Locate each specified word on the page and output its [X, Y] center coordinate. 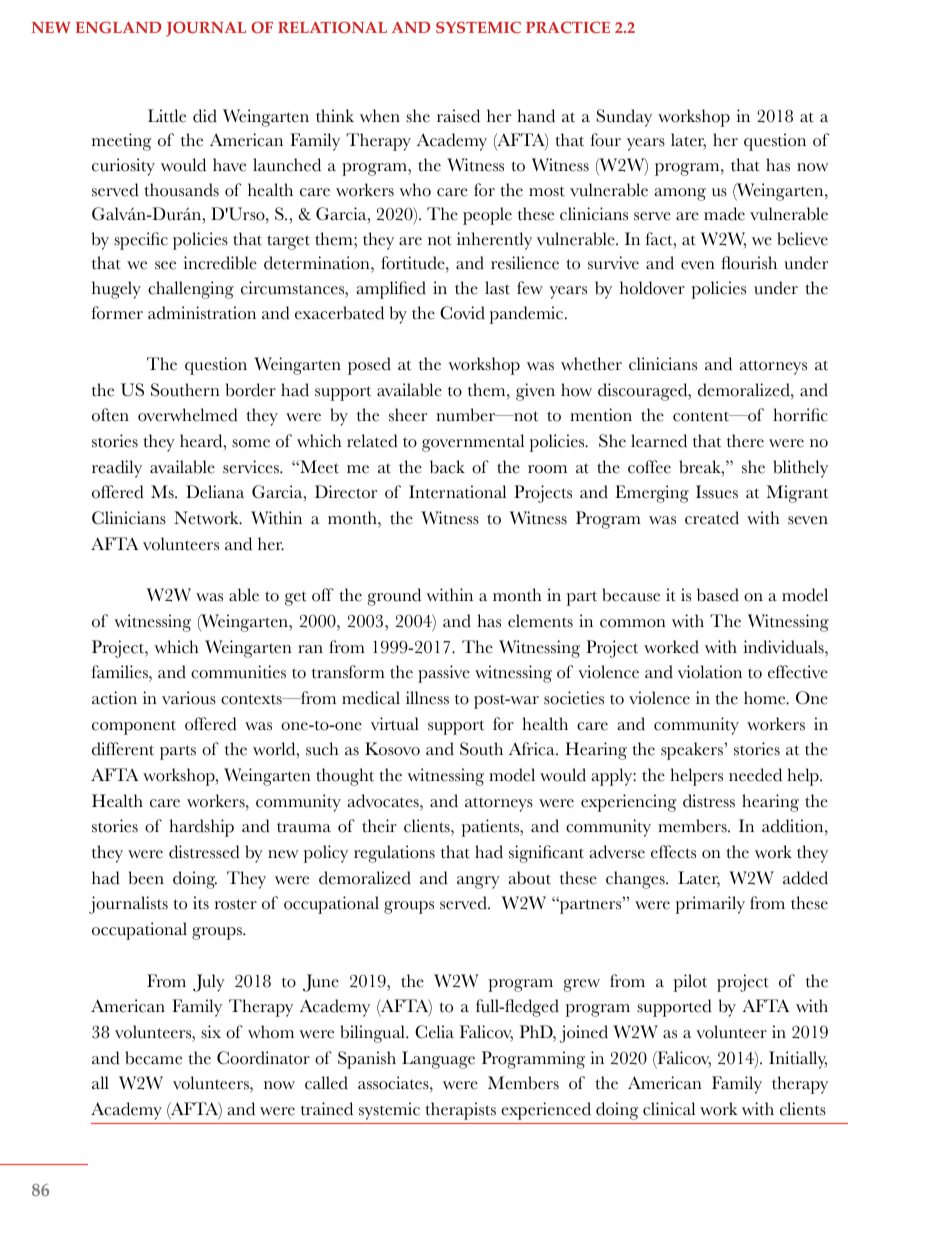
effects [673, 852]
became [153, 1058]
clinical [669, 1109]
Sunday [624, 118]
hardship [201, 828]
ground [394, 597]
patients [491, 828]
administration [202, 313]
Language [438, 1060]
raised [458, 116]
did [205, 116]
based [718, 595]
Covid [462, 313]
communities [238, 672]
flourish [749, 263]
